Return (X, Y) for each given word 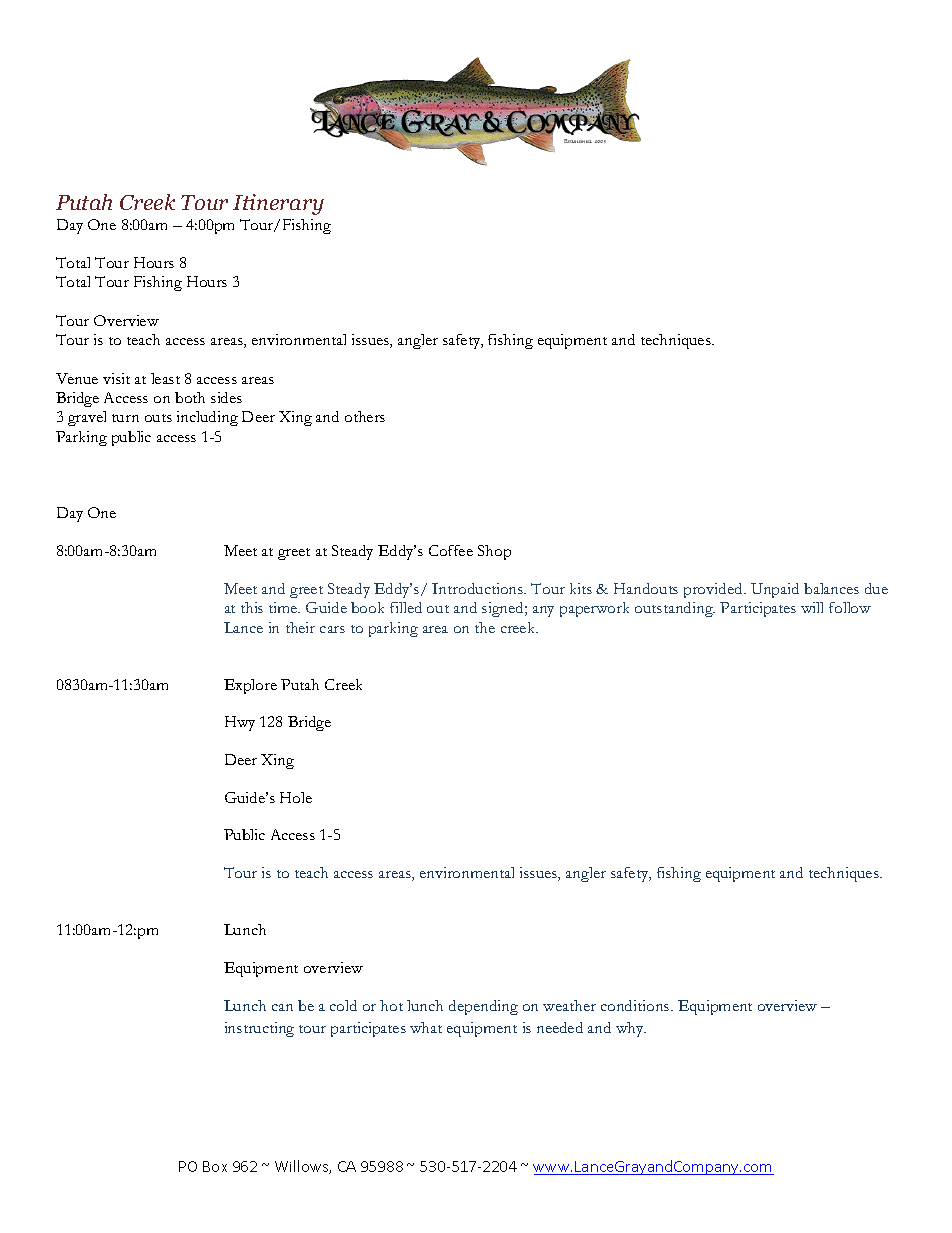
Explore (250, 686)
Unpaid (775, 590)
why (631, 1029)
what (426, 1027)
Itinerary (278, 204)
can (282, 1007)
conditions (636, 1005)
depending (483, 1007)
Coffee (451, 550)
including (207, 418)
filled (406, 607)
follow (850, 607)
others (365, 416)
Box (215, 1166)
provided (714, 590)
